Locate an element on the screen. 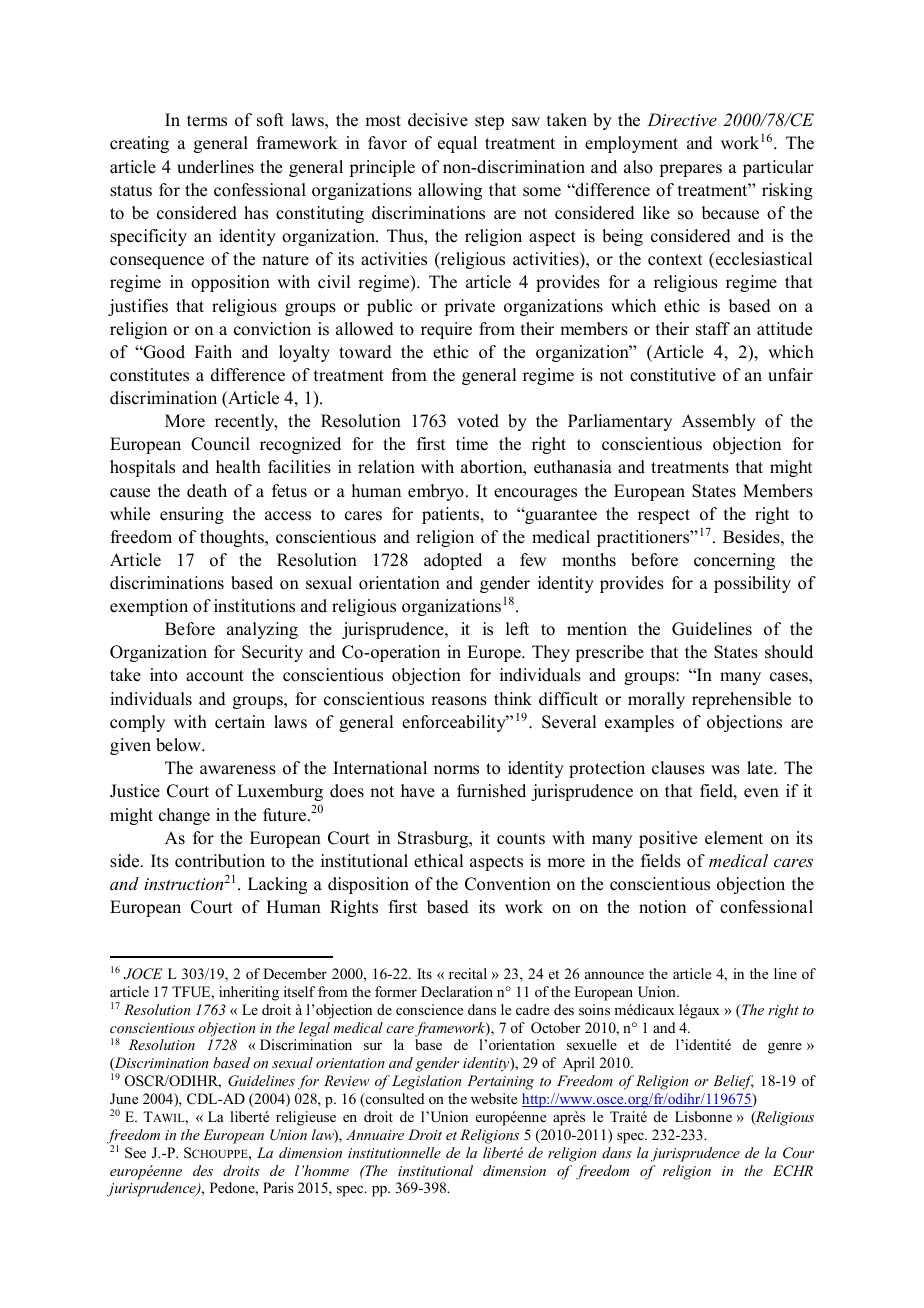 Image resolution: width=924 pixels, height=1308 pixels. account is located at coordinates (215, 676).
